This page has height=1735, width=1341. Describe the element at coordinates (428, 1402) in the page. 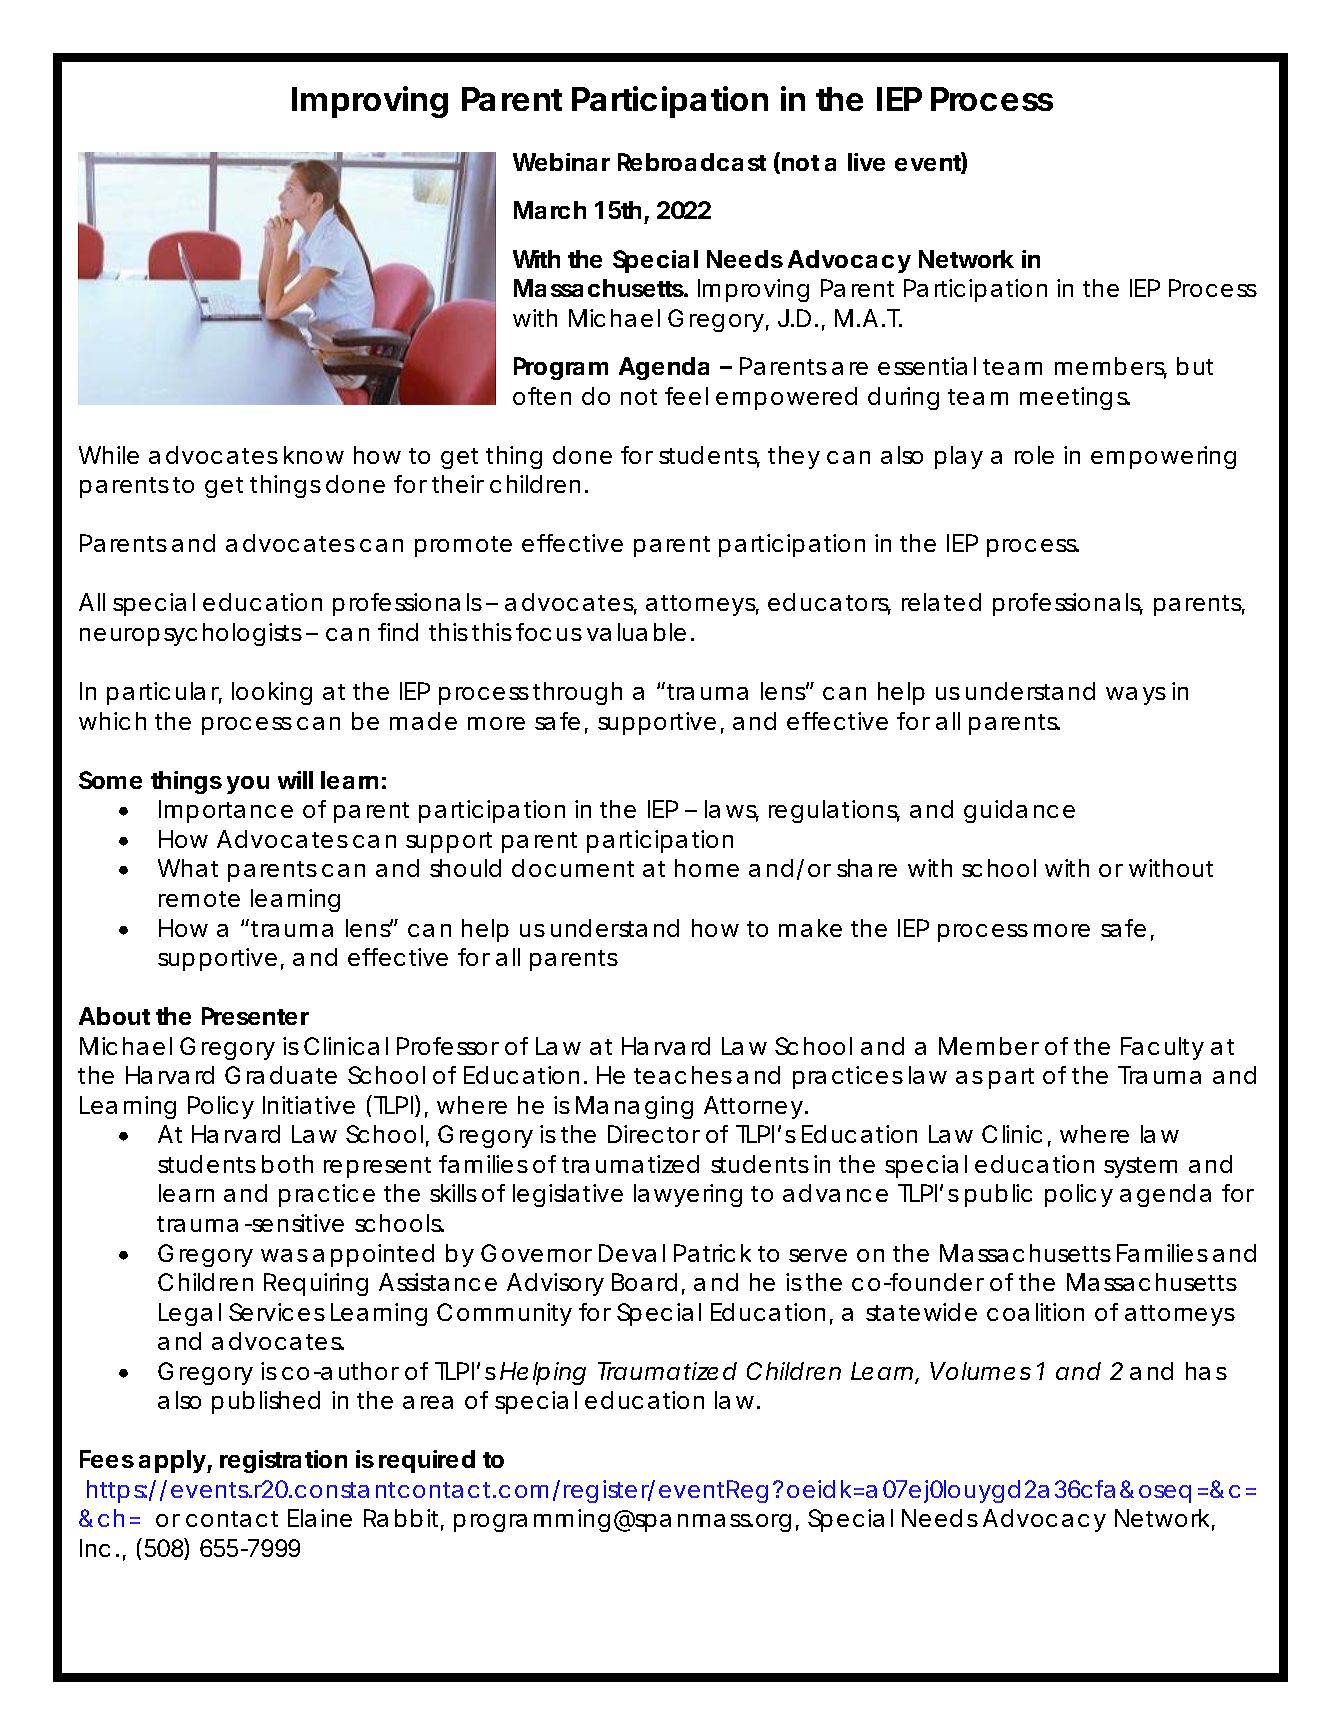

I see `area` at that location.
